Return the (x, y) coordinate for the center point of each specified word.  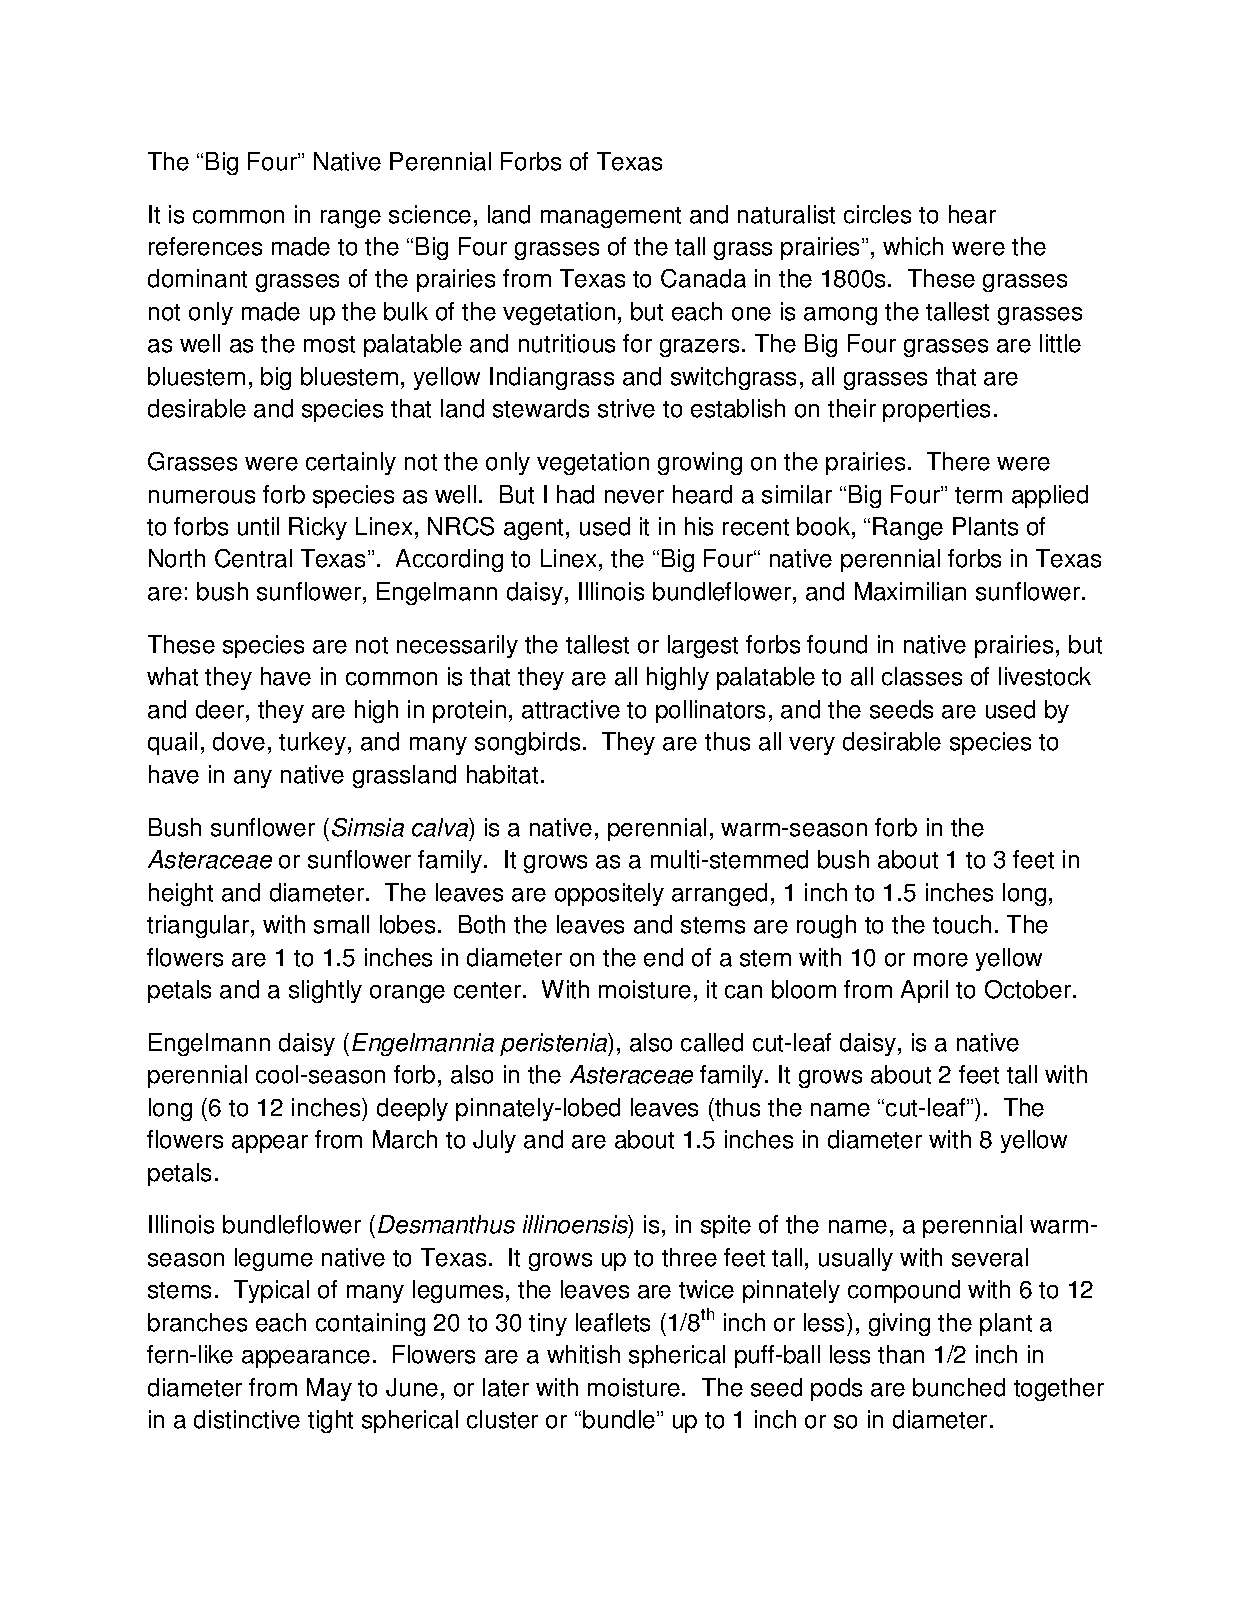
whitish (583, 1354)
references (205, 246)
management (611, 217)
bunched (959, 1387)
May (329, 1389)
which (913, 246)
